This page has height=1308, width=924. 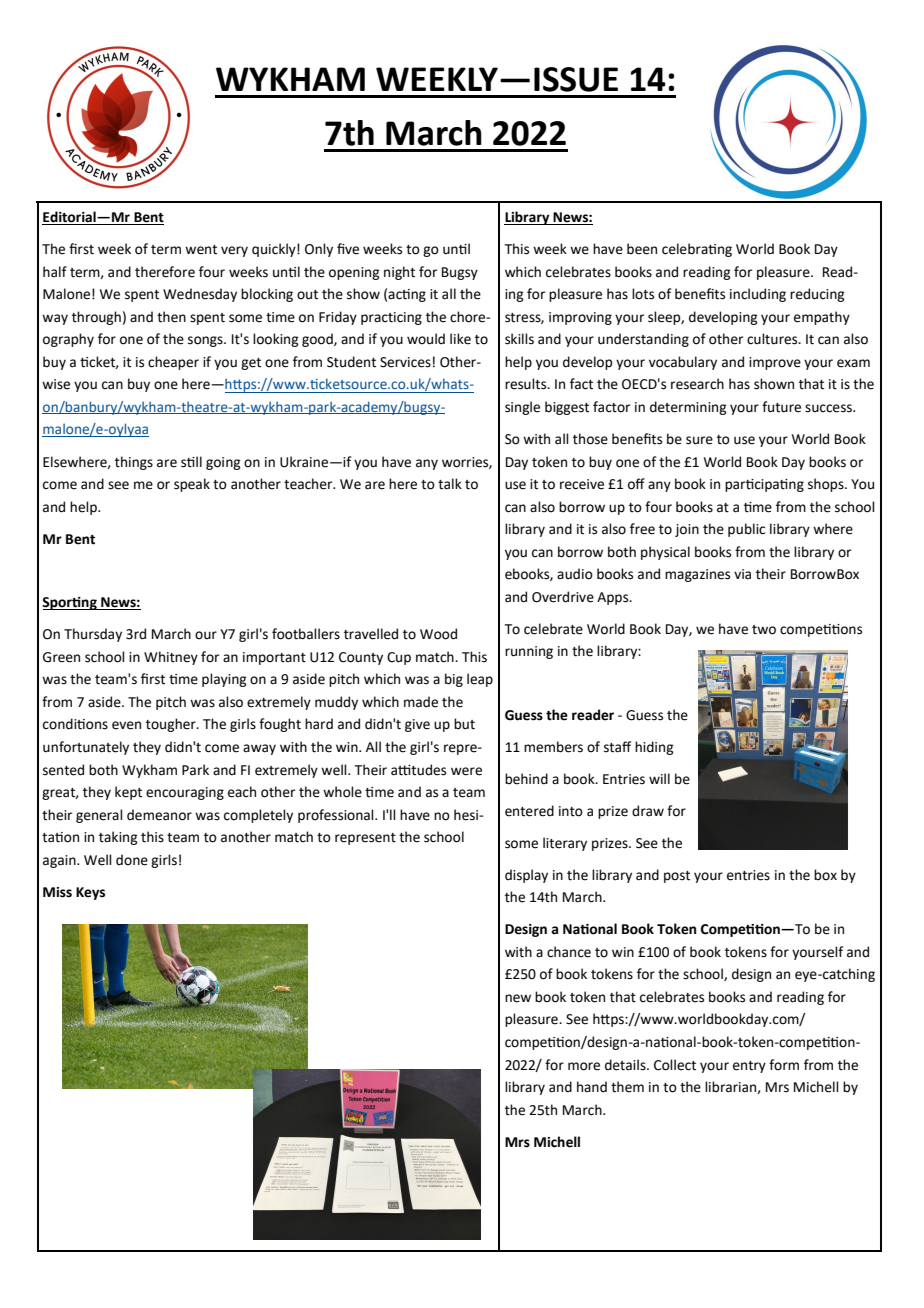 I want to click on Keys, so click(x=90, y=893).
